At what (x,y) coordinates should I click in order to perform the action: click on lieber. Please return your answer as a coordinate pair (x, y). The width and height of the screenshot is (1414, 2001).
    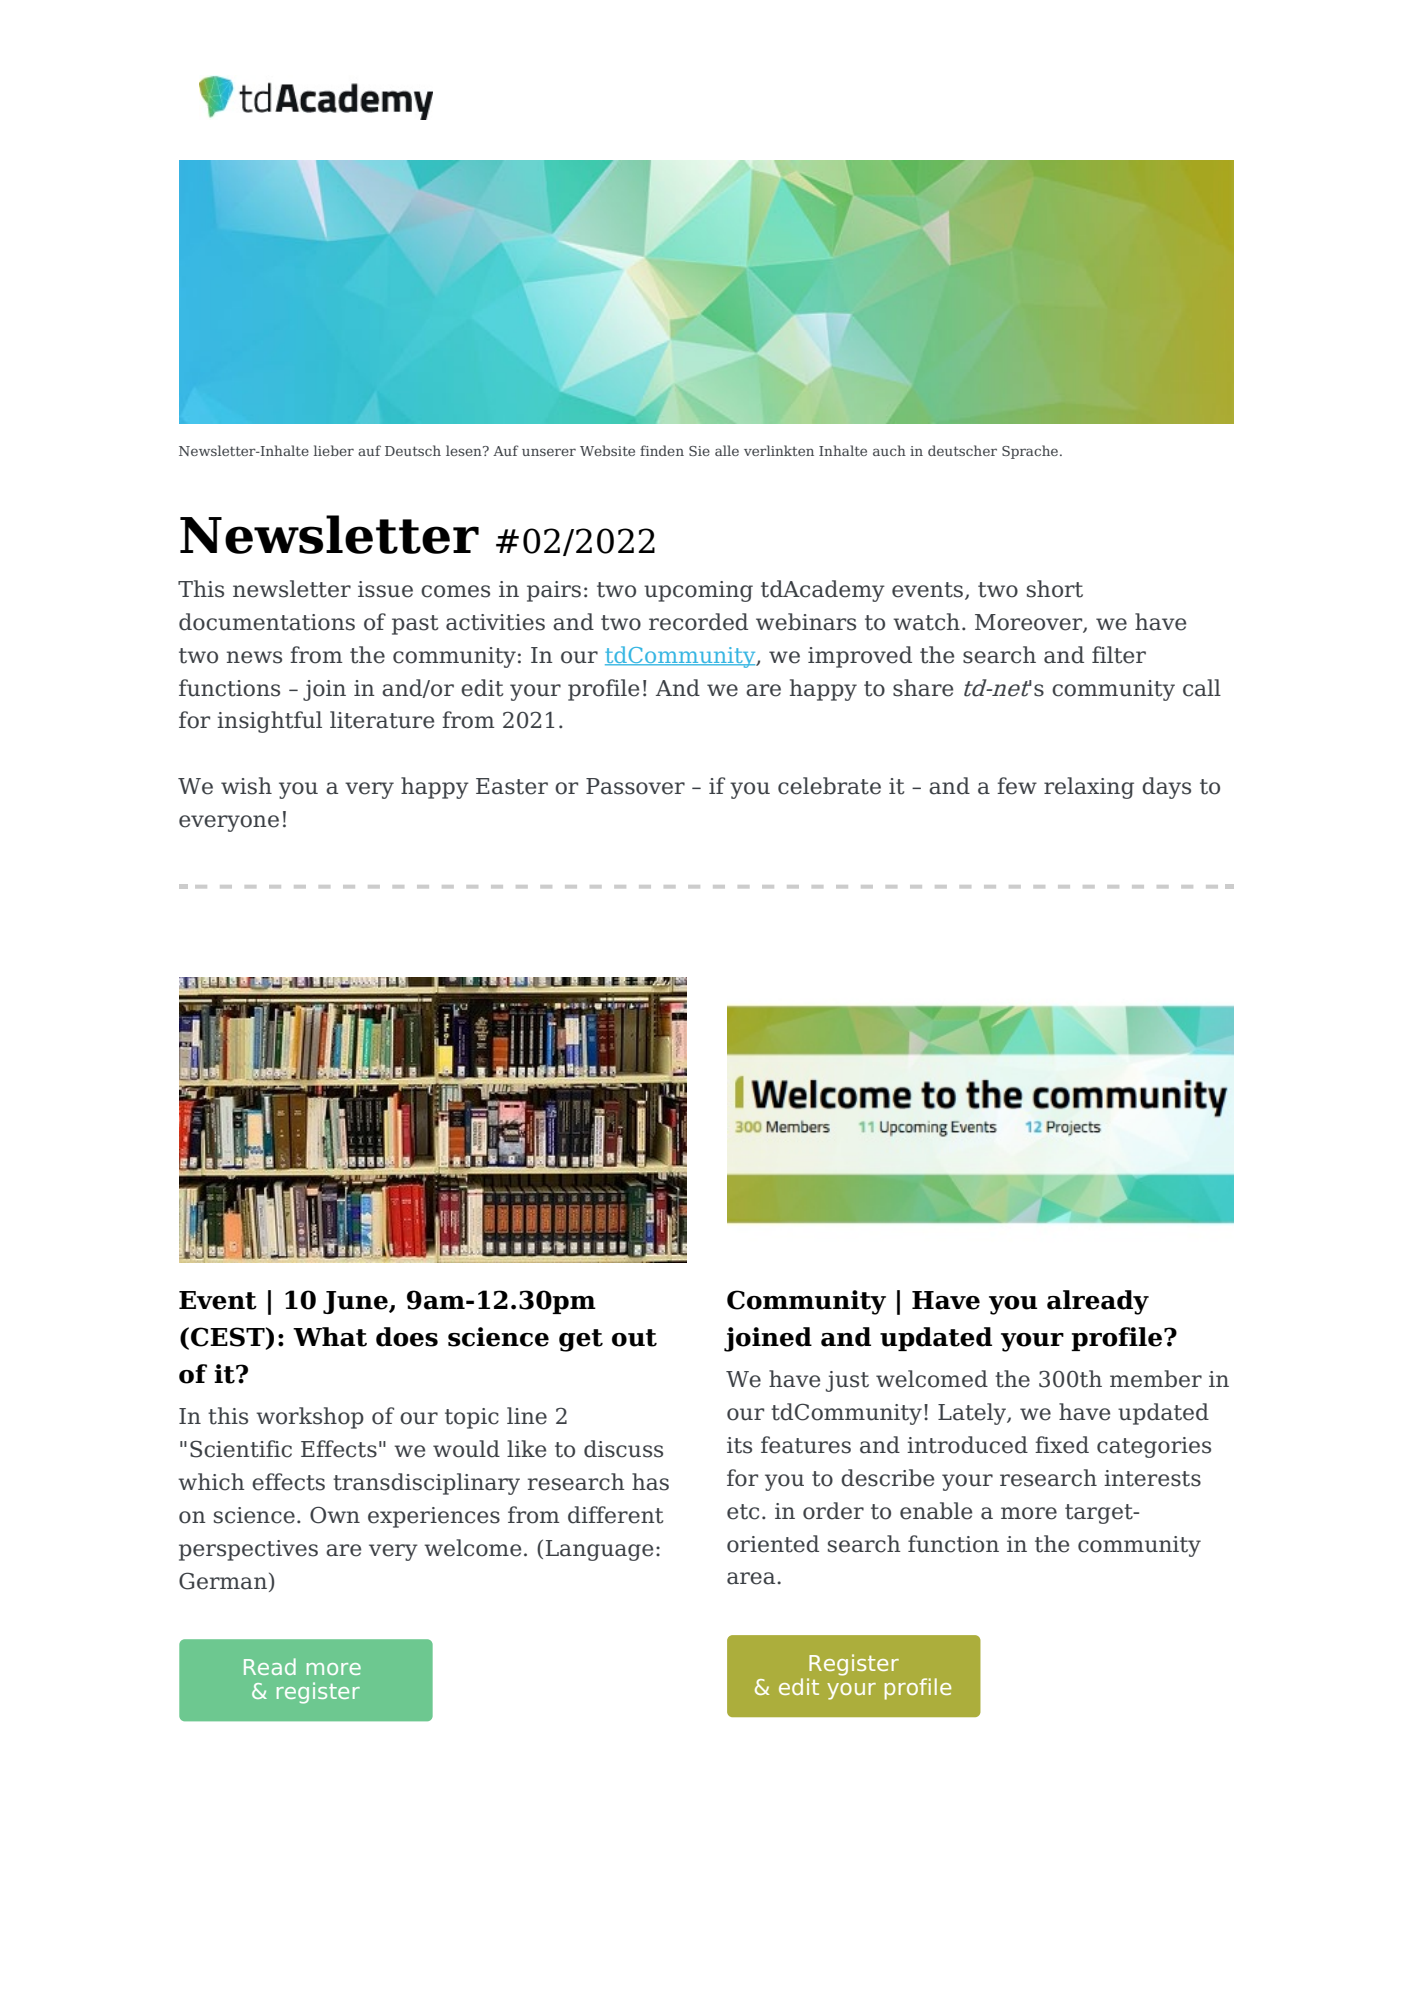
    Looking at the image, I should click on (334, 450).
